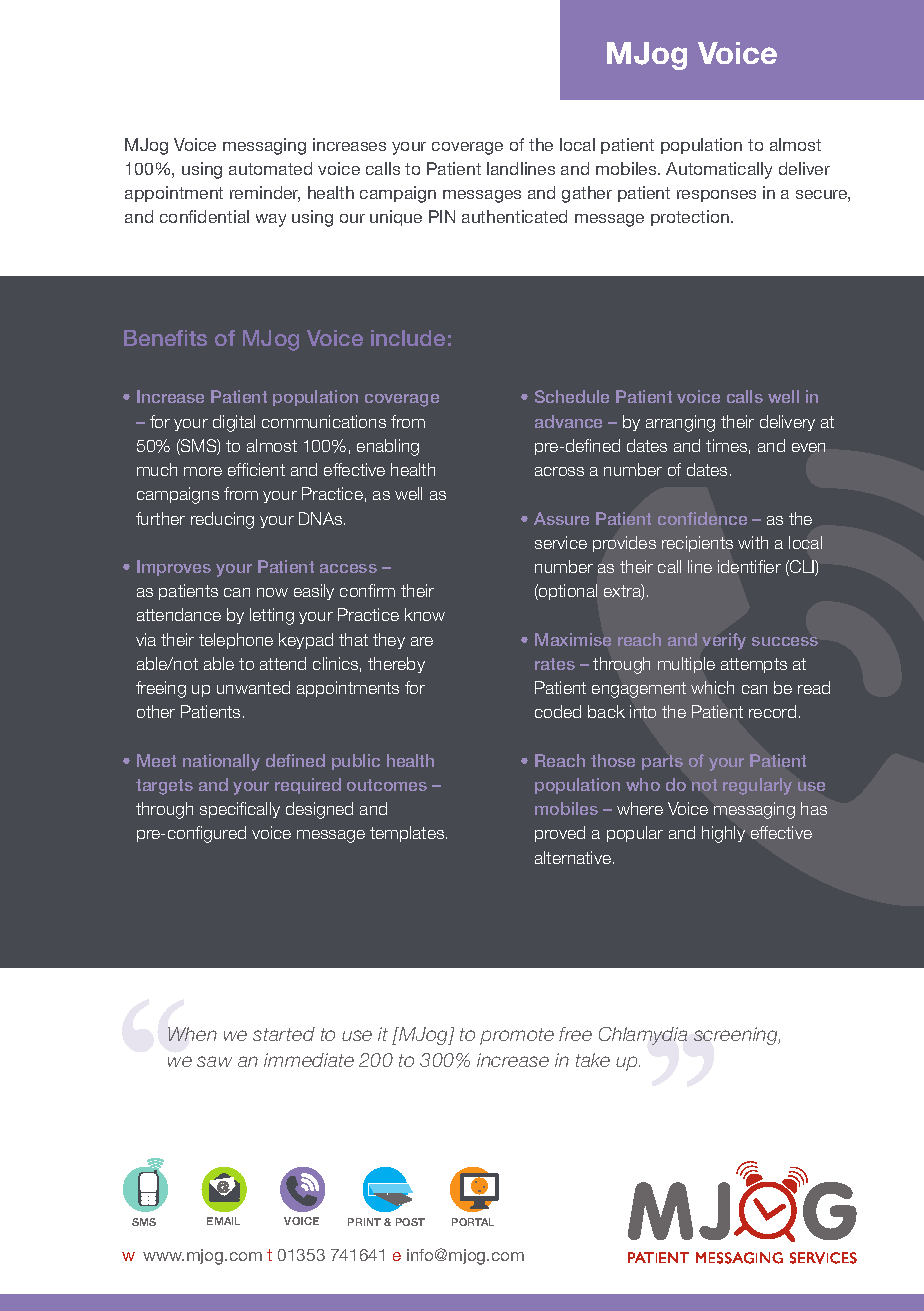  I want to click on When, so click(192, 1034).
